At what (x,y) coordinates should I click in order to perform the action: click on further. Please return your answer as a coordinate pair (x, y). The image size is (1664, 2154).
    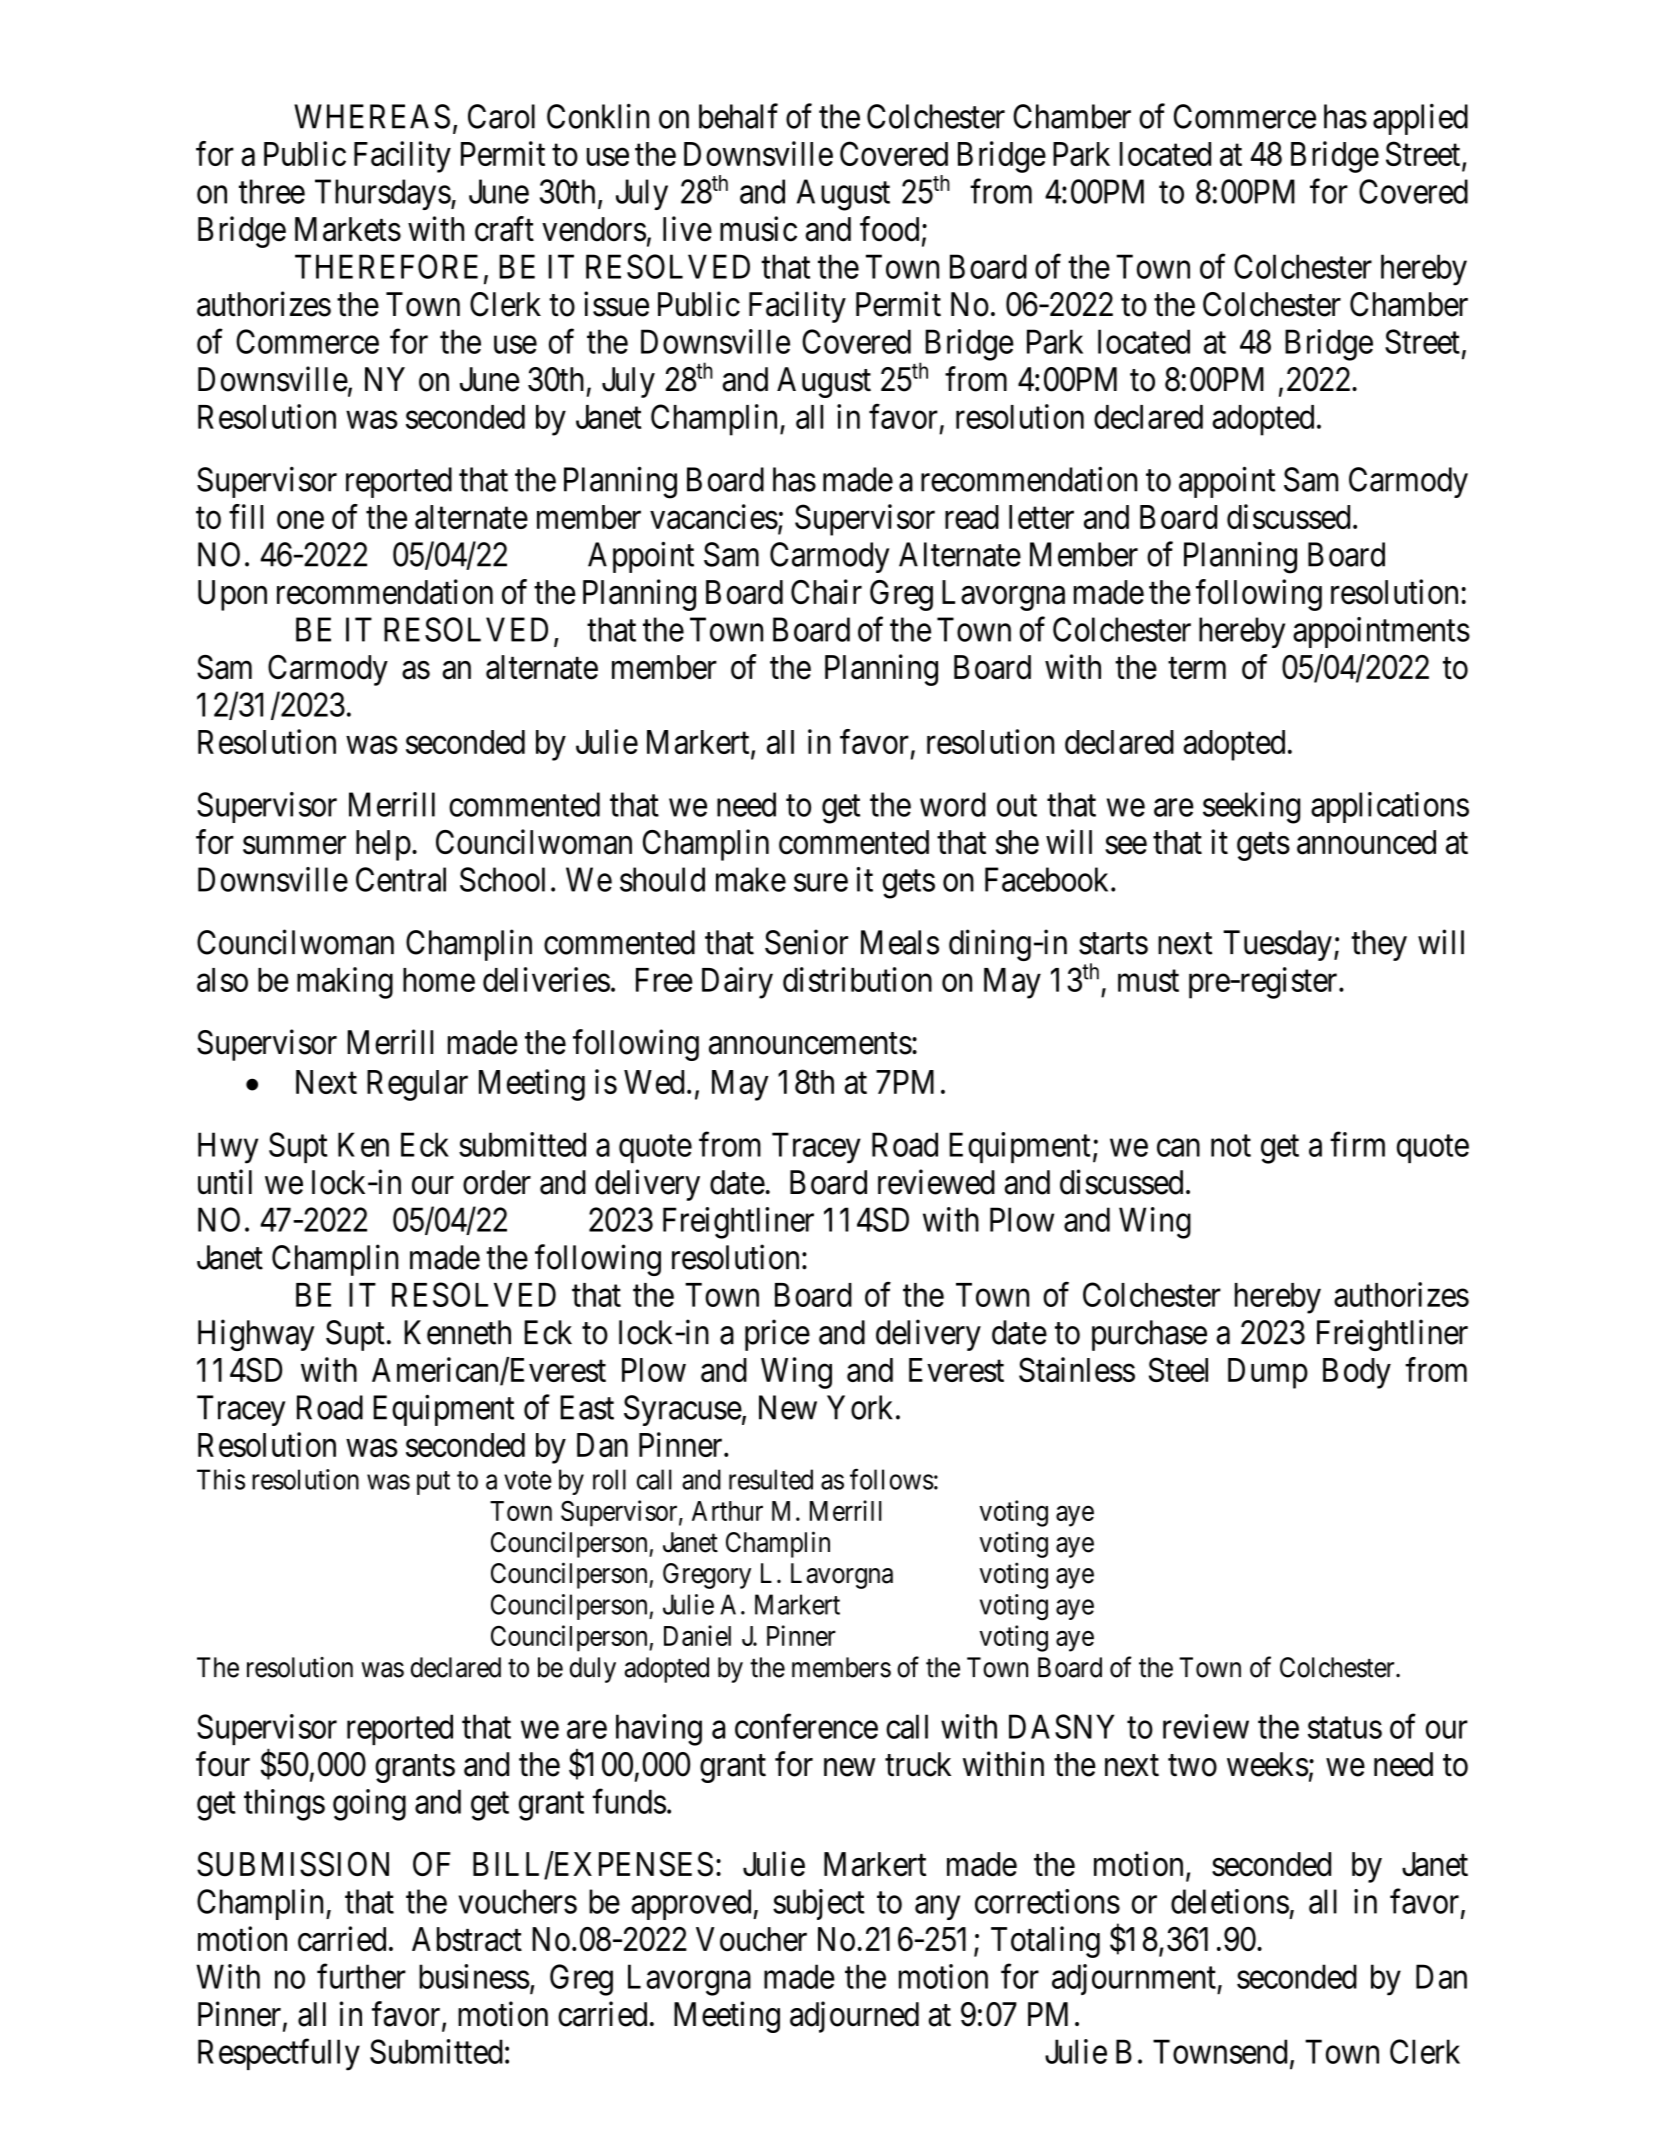
    Looking at the image, I should click on (361, 1976).
